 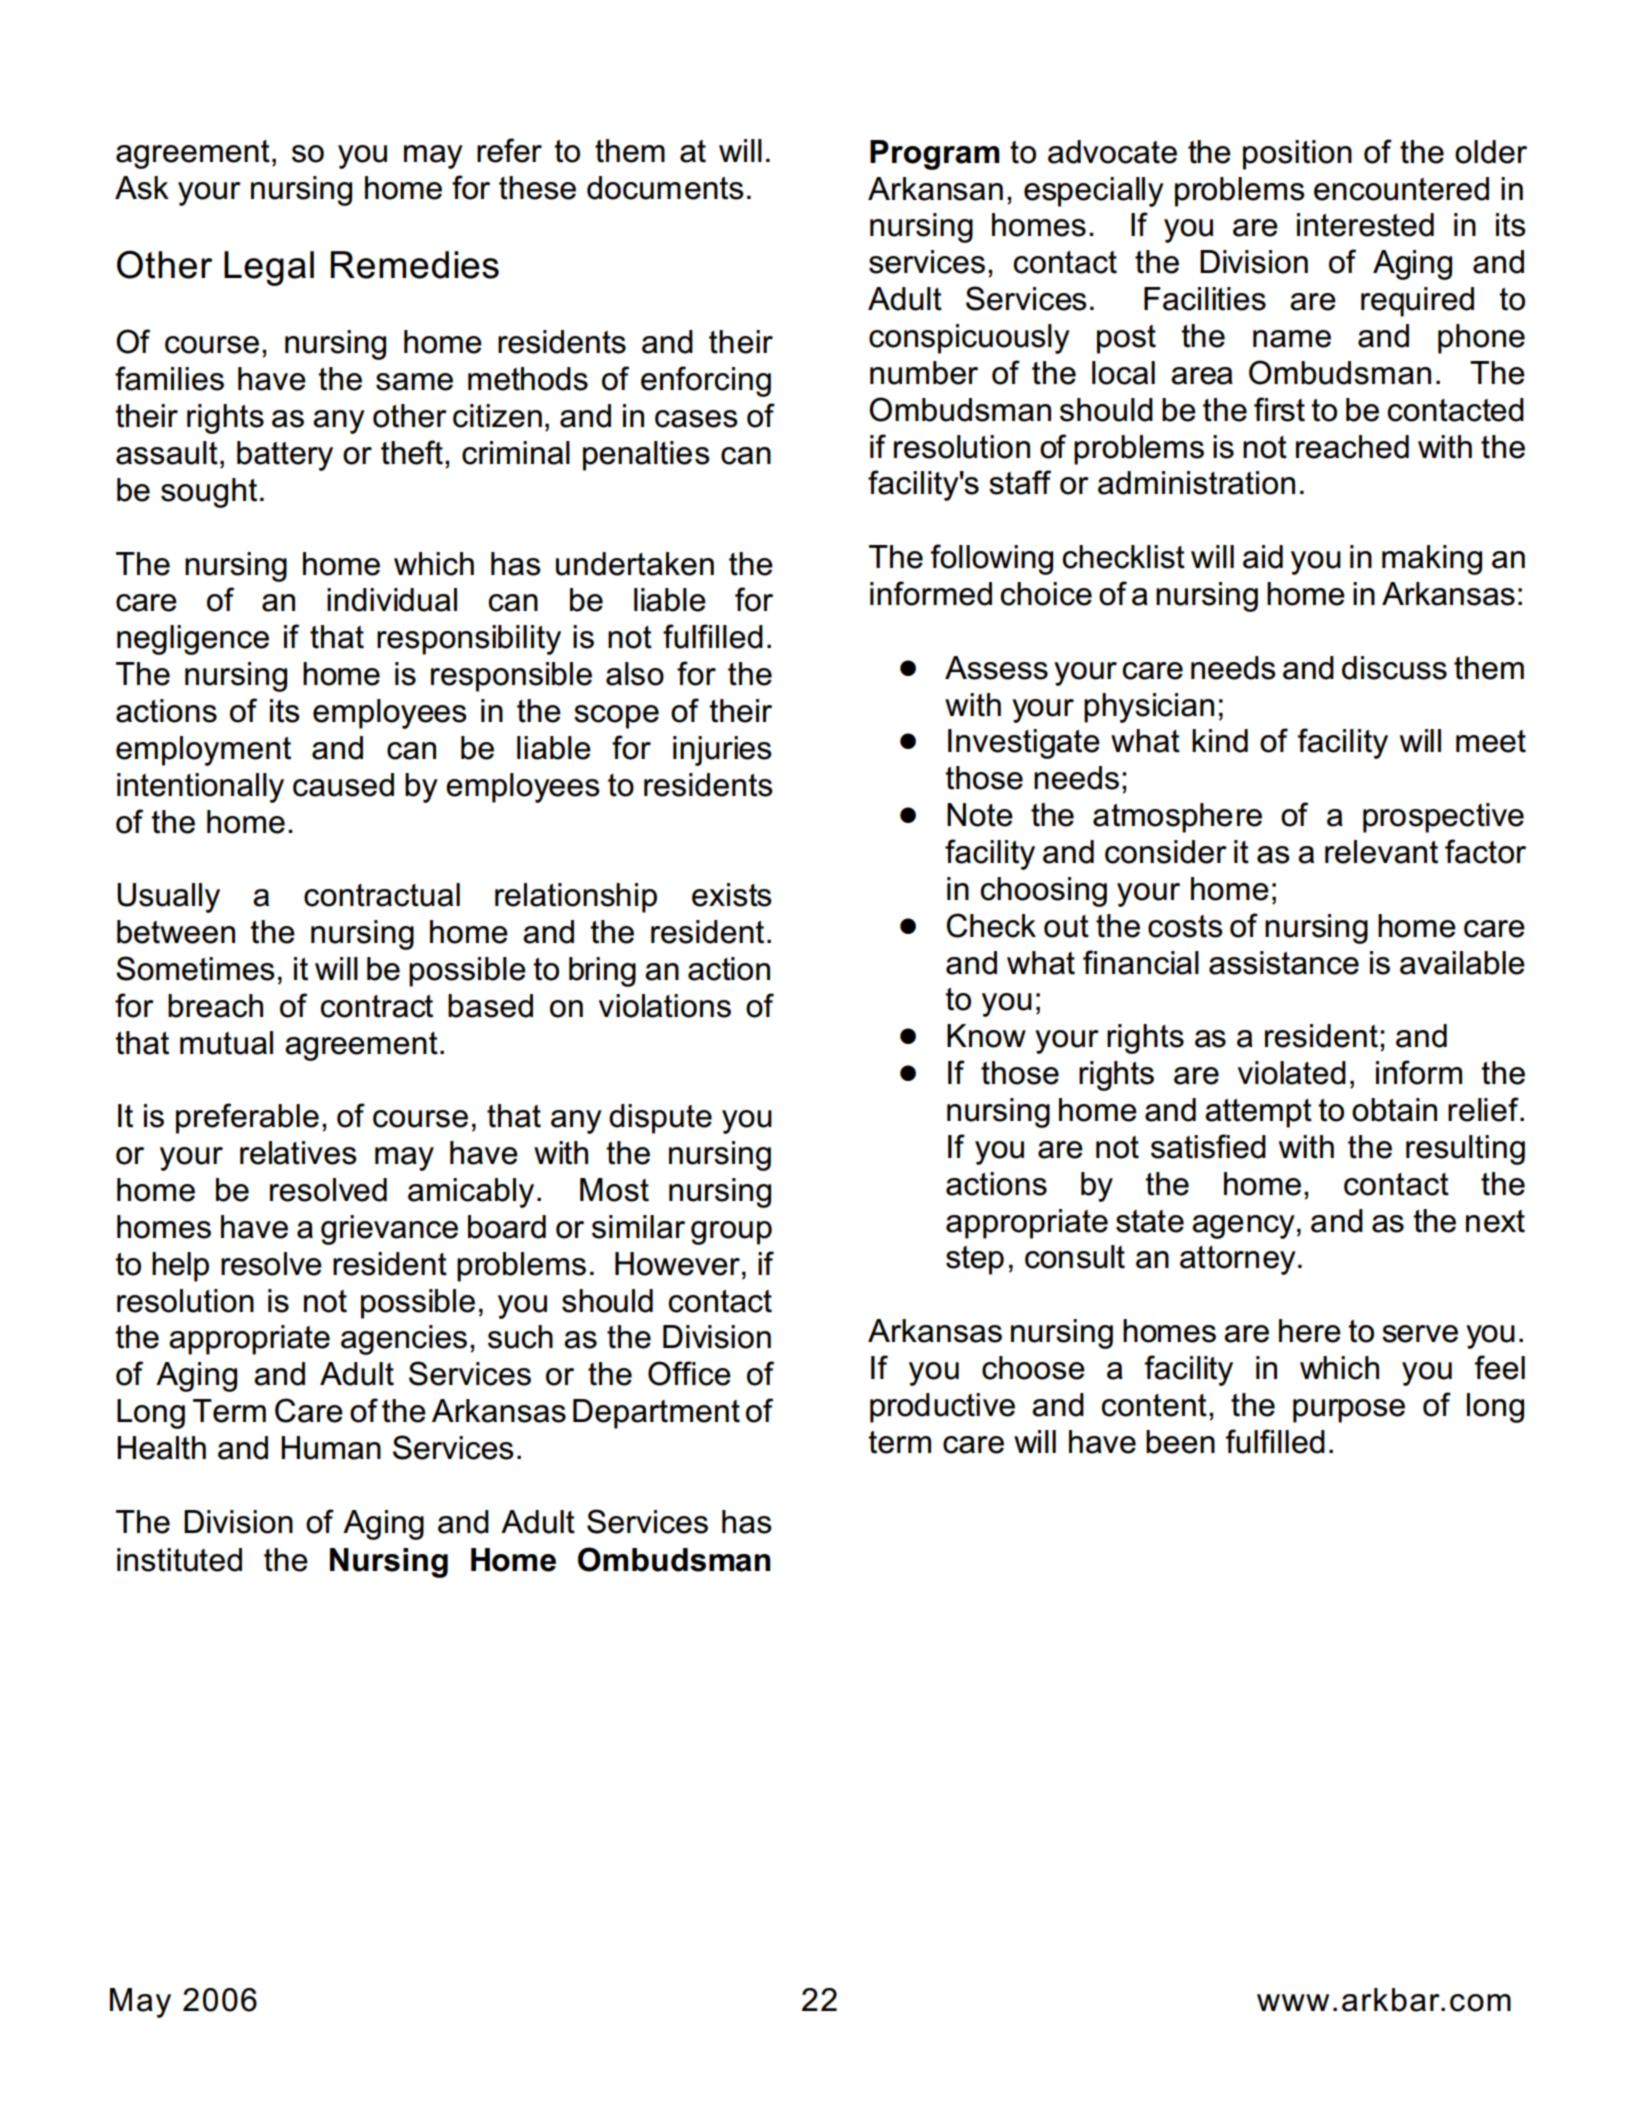 What do you see at coordinates (389, 1230) in the screenshot?
I see `grievance` at bounding box center [389, 1230].
